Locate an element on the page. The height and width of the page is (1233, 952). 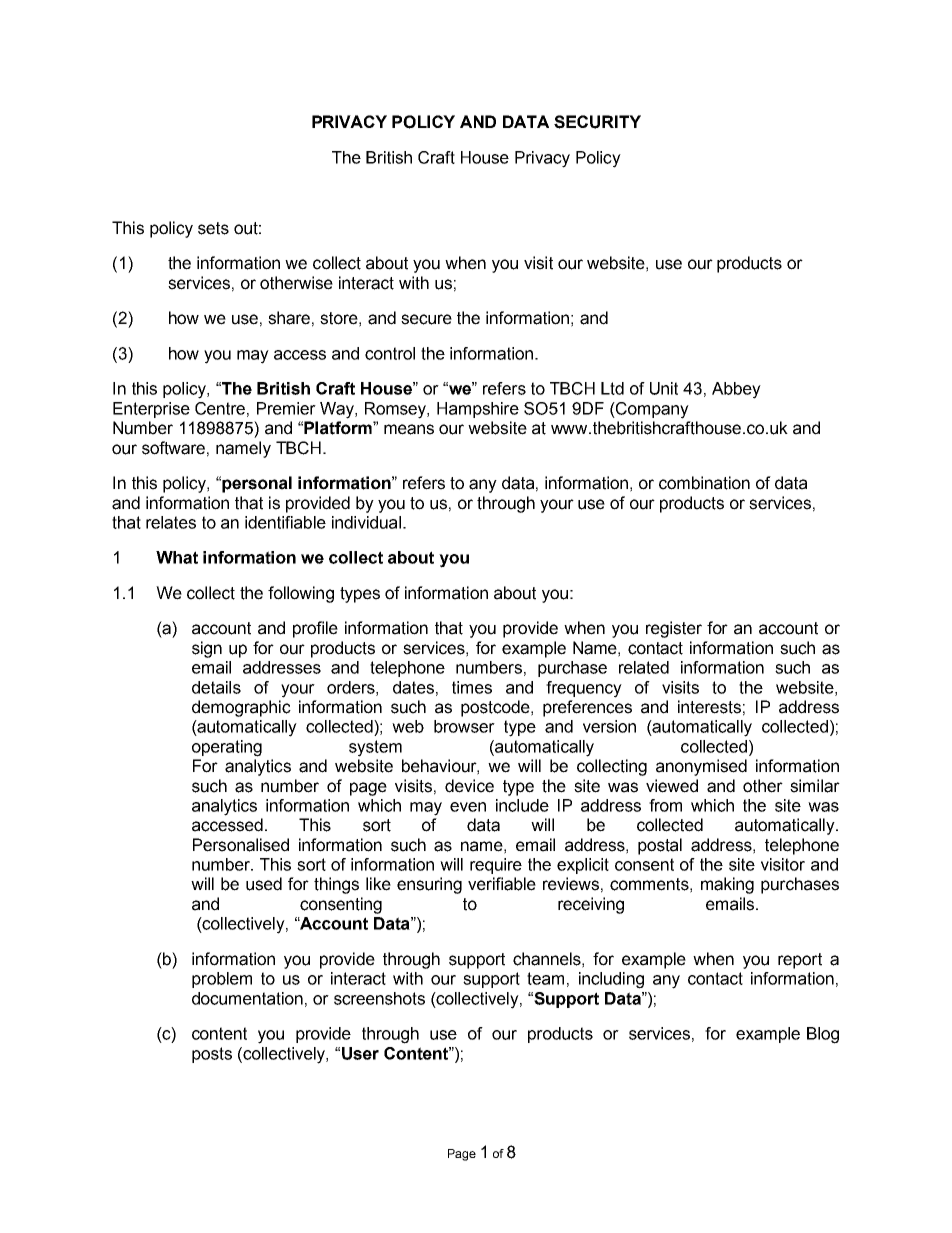
sets is located at coordinates (213, 228).
